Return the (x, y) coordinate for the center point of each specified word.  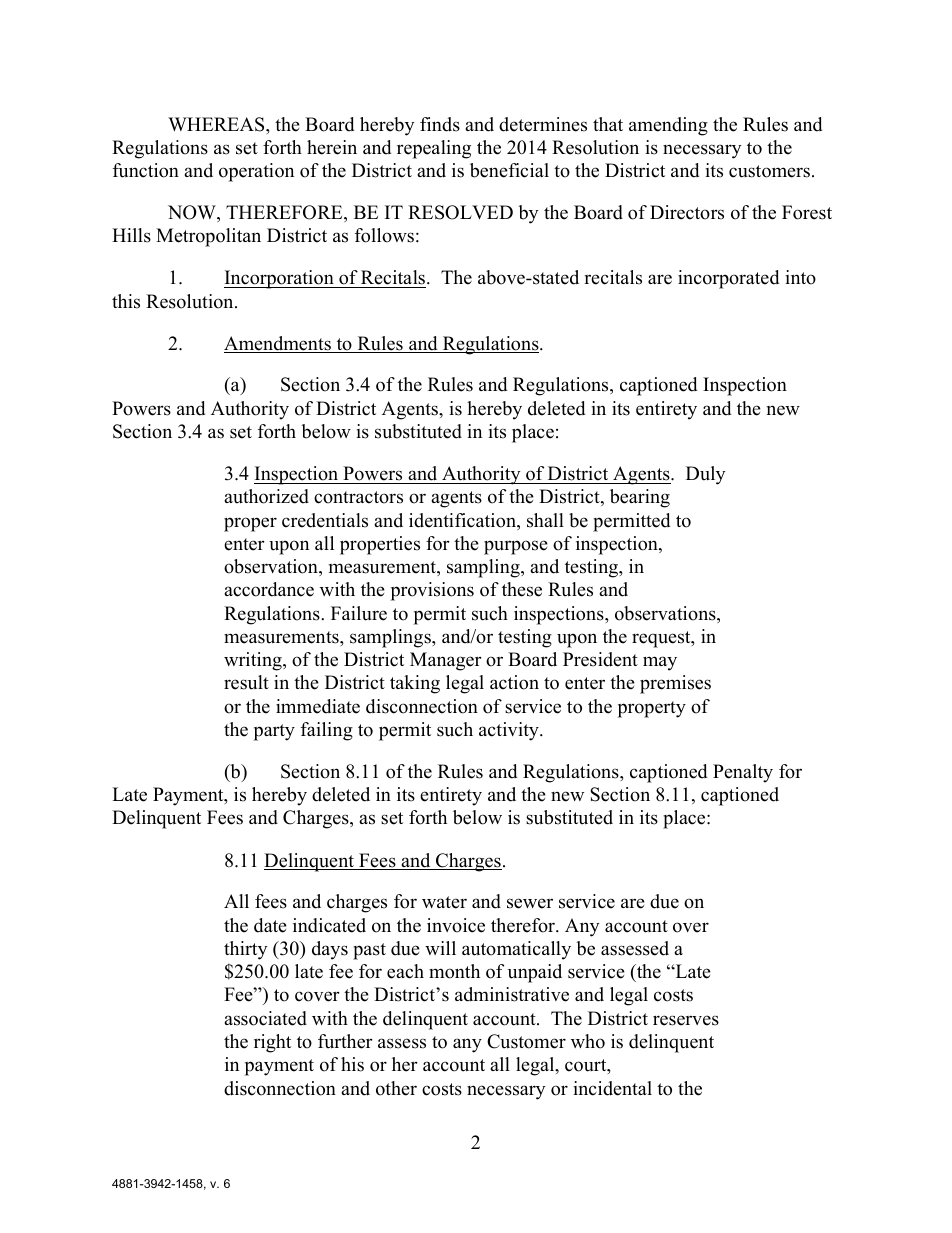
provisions (432, 591)
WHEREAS (217, 124)
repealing (434, 149)
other (396, 1088)
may (660, 663)
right (272, 1043)
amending (668, 126)
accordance (269, 589)
